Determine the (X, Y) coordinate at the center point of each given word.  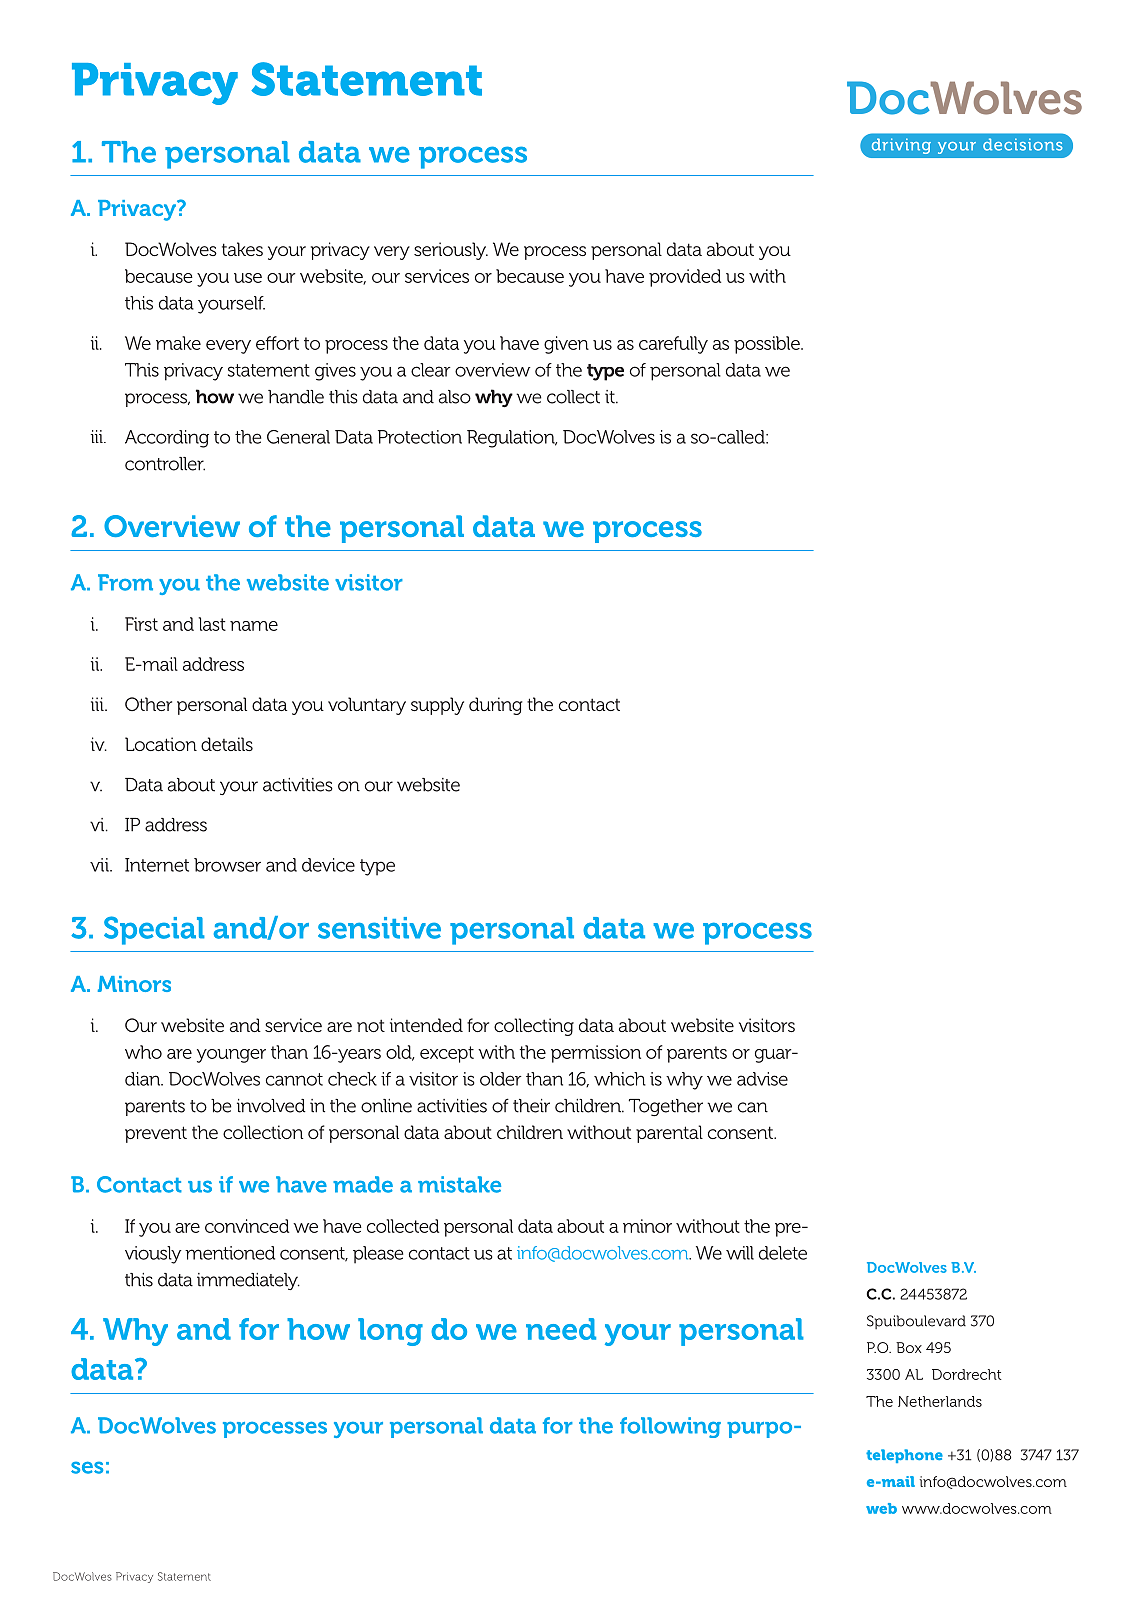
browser (227, 865)
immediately (248, 1281)
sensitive (379, 928)
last (212, 624)
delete (783, 1253)
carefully (673, 345)
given (566, 345)
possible (768, 345)
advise (762, 1079)
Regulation (512, 439)
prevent (156, 1134)
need (561, 1329)
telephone (904, 1456)
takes (242, 249)
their (531, 1106)
